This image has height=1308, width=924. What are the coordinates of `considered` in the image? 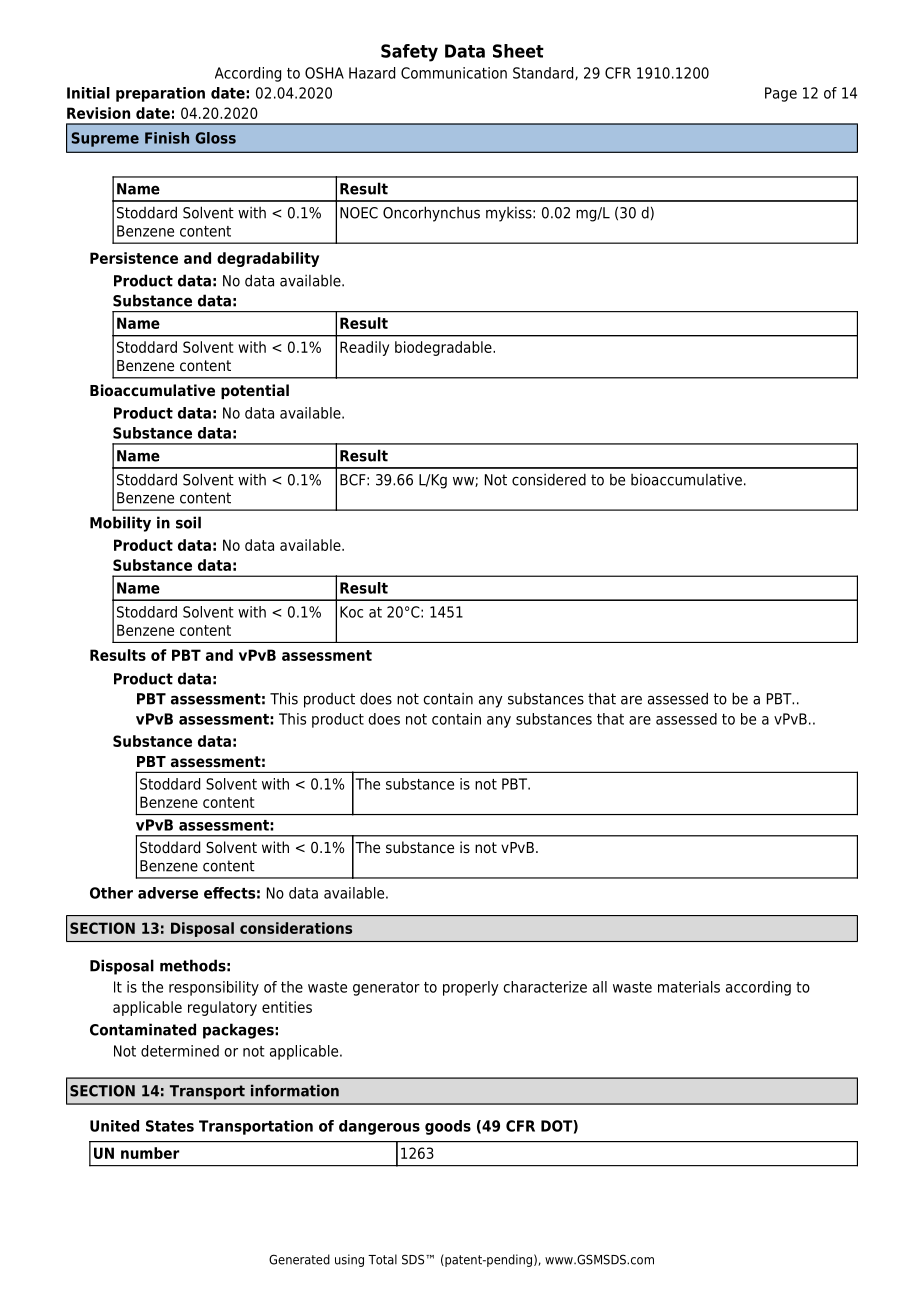 It's located at (549, 479).
